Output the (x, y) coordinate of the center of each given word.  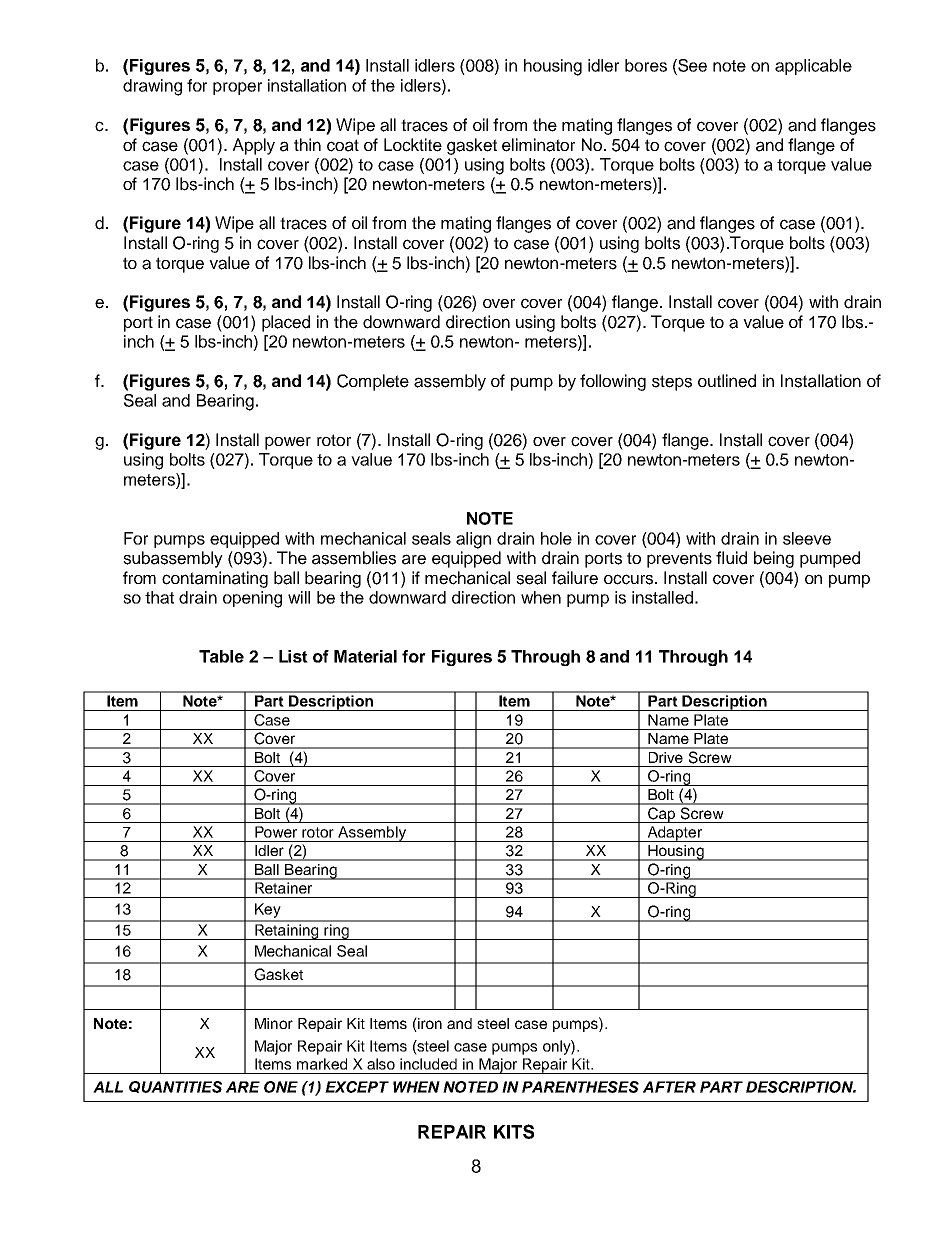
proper (237, 88)
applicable (813, 67)
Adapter (674, 834)
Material (365, 656)
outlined (727, 381)
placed (286, 323)
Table (221, 656)
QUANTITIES (175, 1087)
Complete (373, 382)
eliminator (538, 145)
